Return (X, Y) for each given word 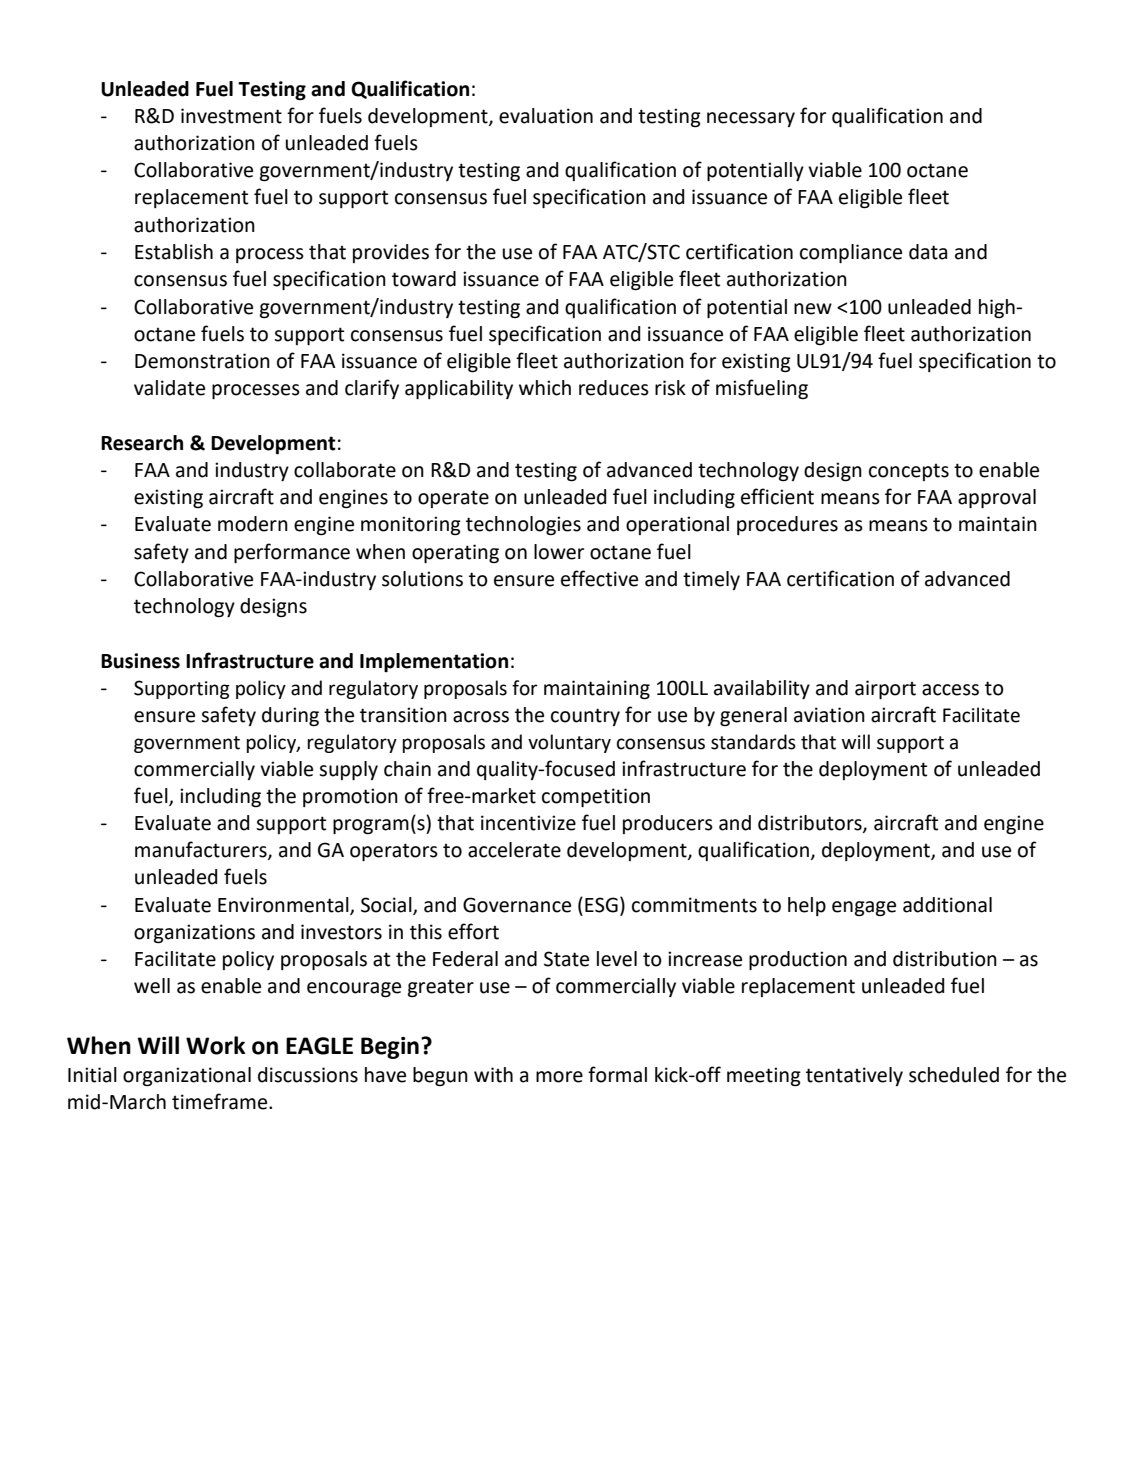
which (545, 388)
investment (231, 116)
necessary (751, 119)
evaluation (546, 116)
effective (599, 578)
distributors (811, 824)
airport (885, 689)
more (559, 1077)
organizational (187, 1077)
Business (140, 661)
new (813, 309)
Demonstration (202, 361)
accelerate (514, 850)
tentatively (854, 1076)
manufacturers (202, 850)
